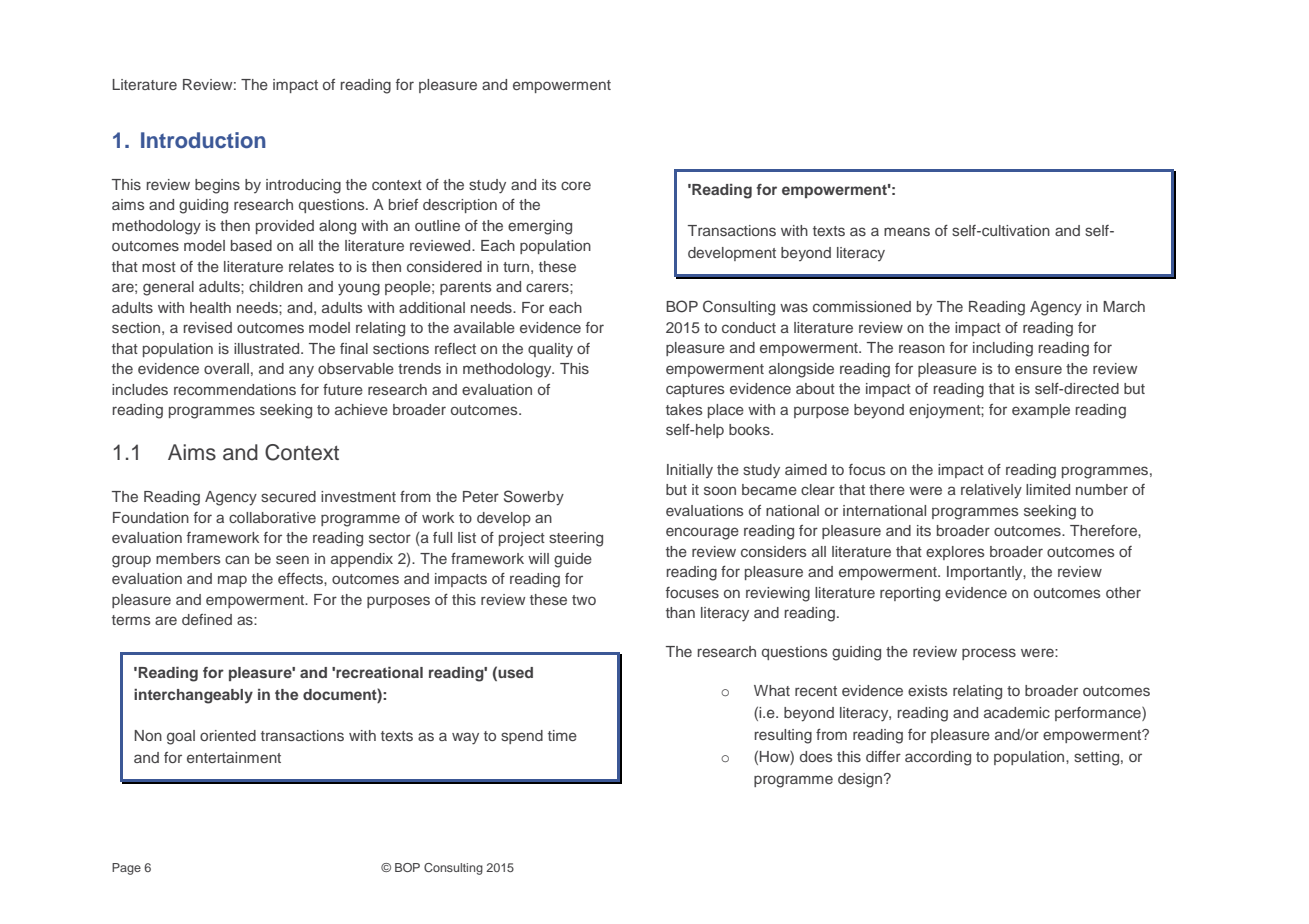 This screenshot has height=924, width=1309. I want to click on means, so click(907, 231).
